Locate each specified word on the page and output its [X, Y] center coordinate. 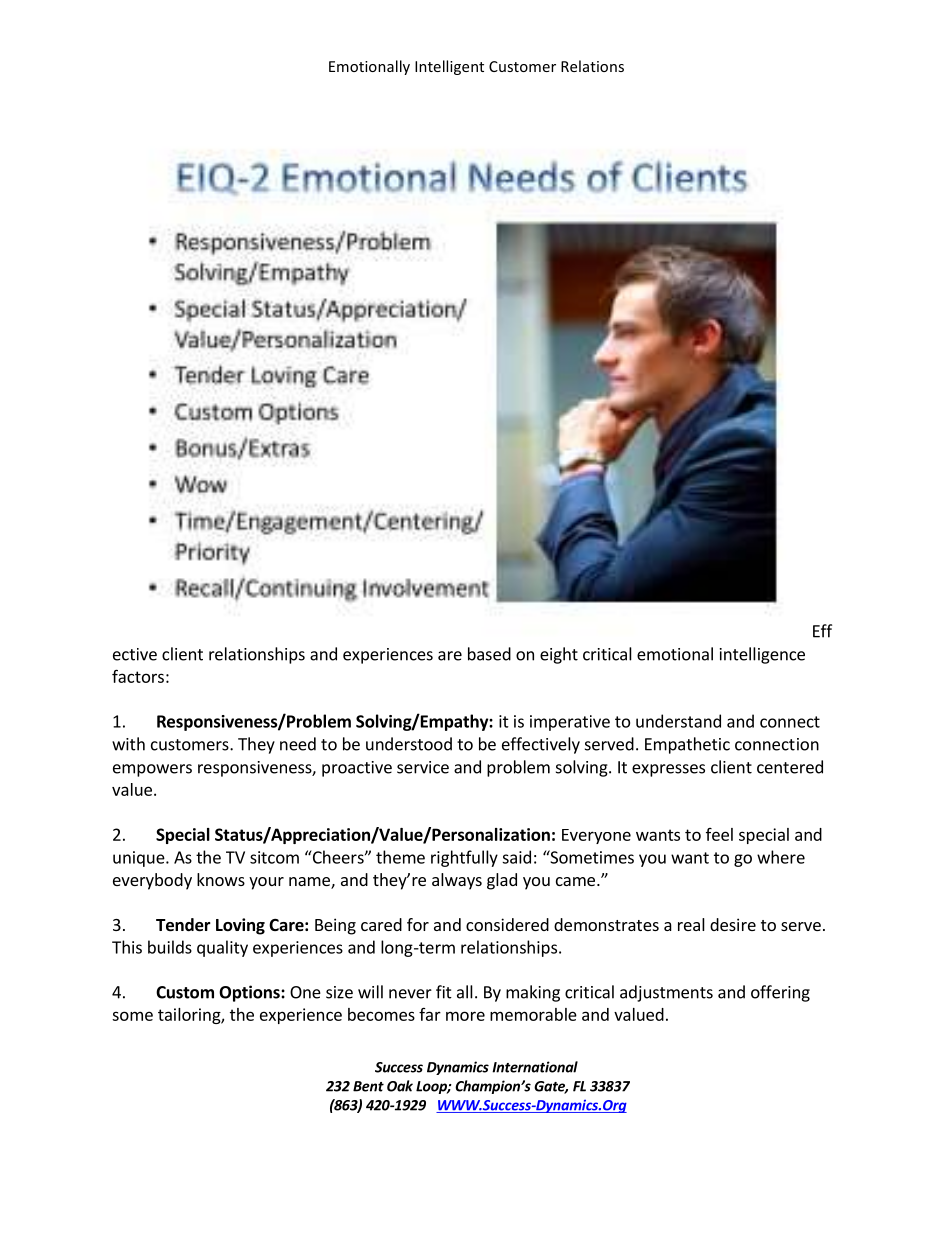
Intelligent [449, 67]
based [489, 654]
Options [250, 993]
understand [678, 721]
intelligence [762, 655]
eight [559, 655]
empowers [152, 770]
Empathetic [687, 745]
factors [138, 676]
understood [409, 744]
